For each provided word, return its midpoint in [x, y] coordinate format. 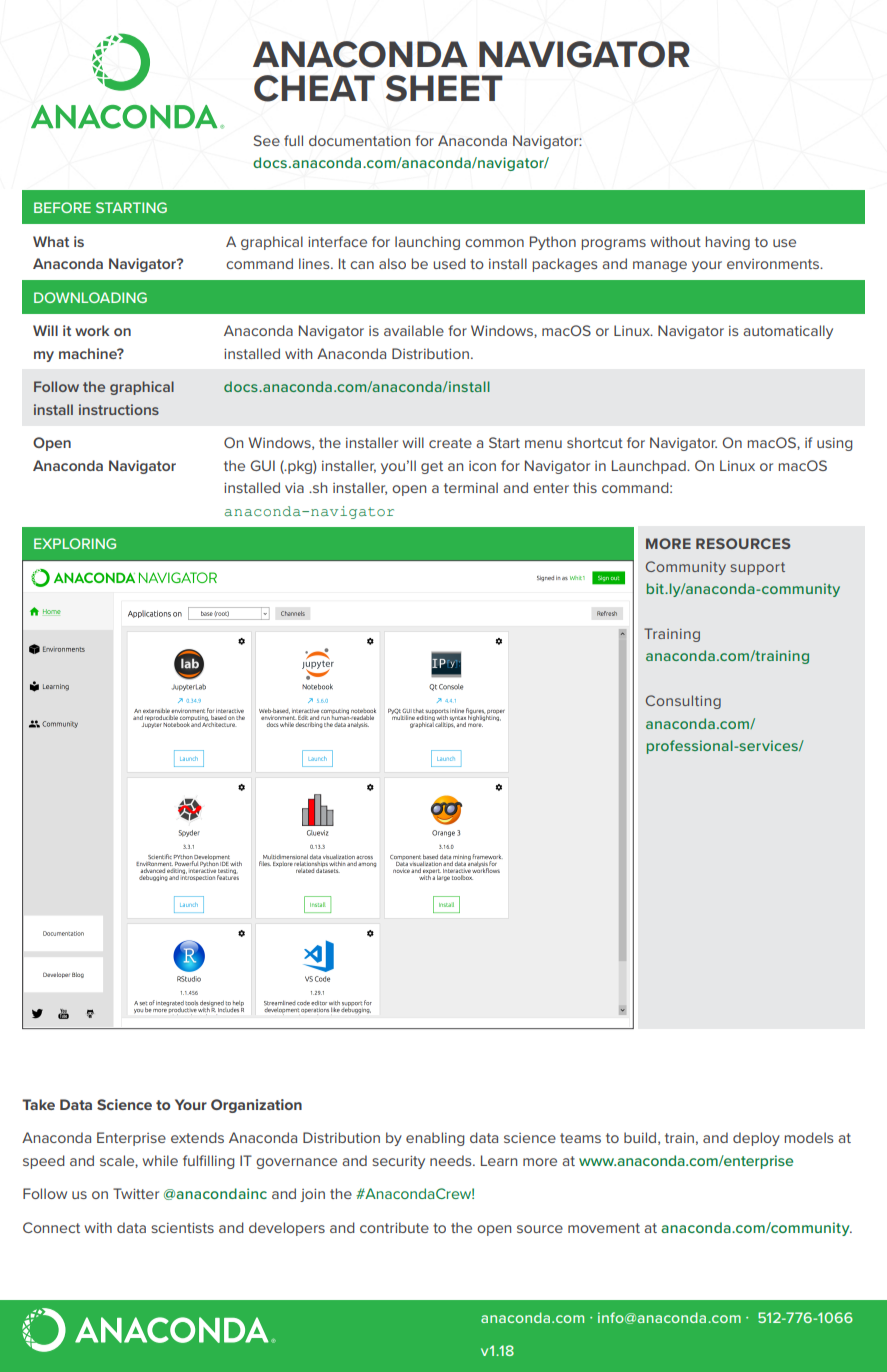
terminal [471, 487]
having [728, 243]
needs [452, 1160]
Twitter [136, 1193]
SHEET [444, 88]
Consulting [683, 702]
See [266, 140]
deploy [756, 1139]
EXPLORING [75, 543]
